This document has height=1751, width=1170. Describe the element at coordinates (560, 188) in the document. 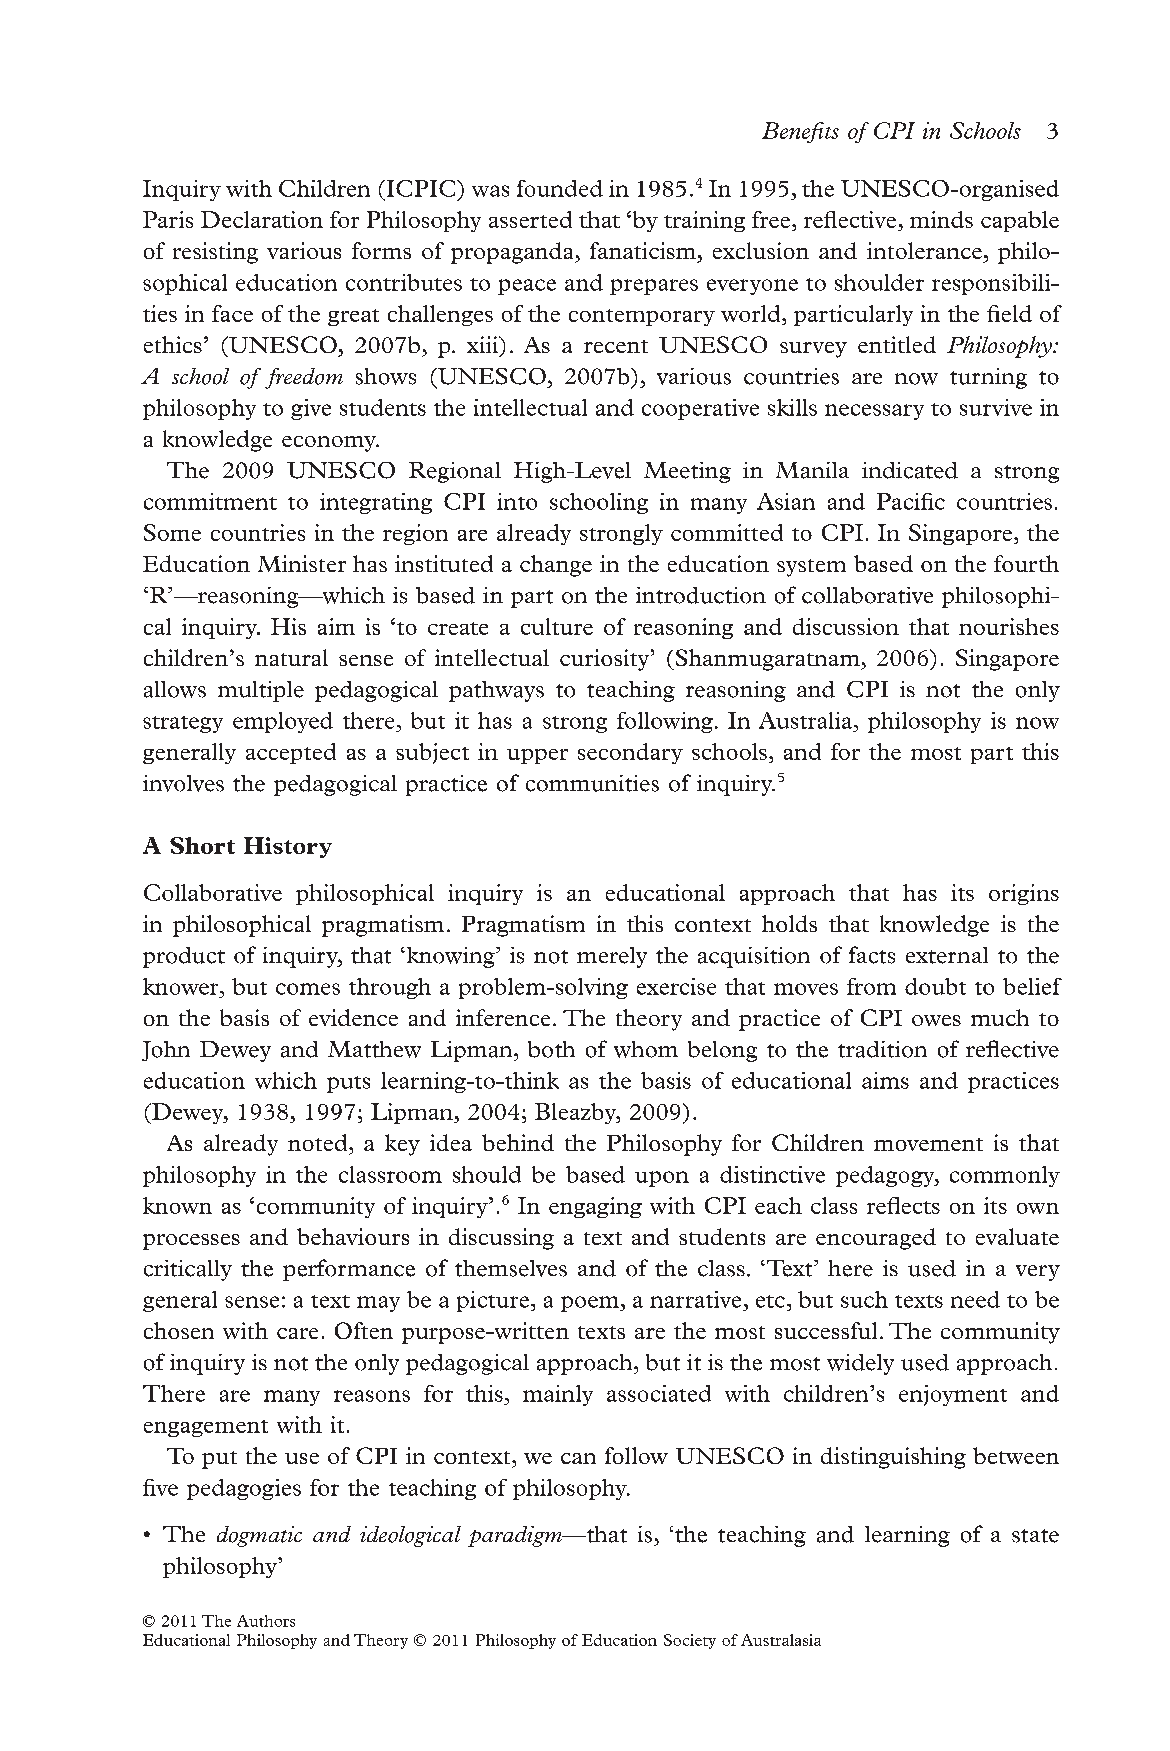

I see `founded` at that location.
